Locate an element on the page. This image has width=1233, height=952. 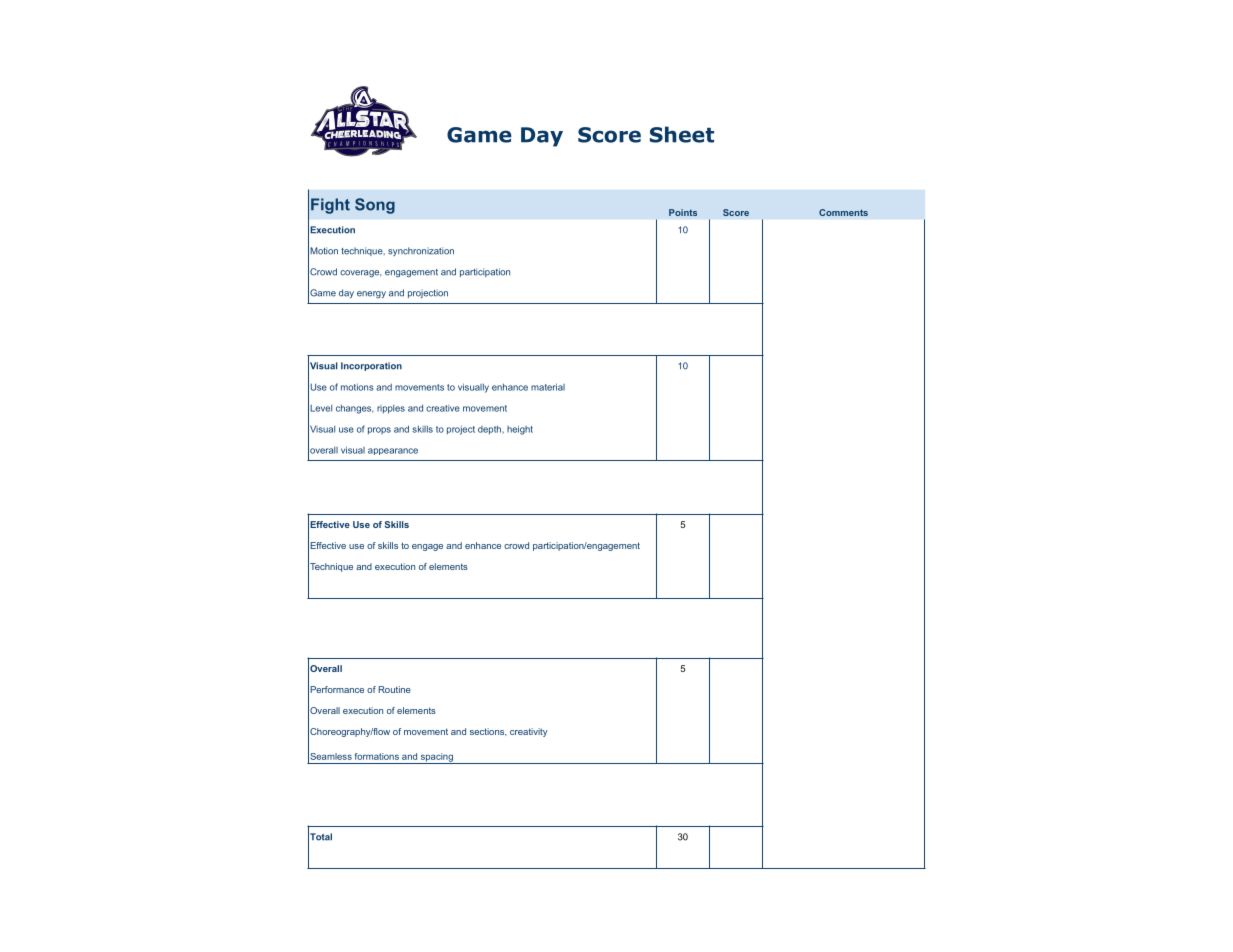
formations is located at coordinates (377, 756).
